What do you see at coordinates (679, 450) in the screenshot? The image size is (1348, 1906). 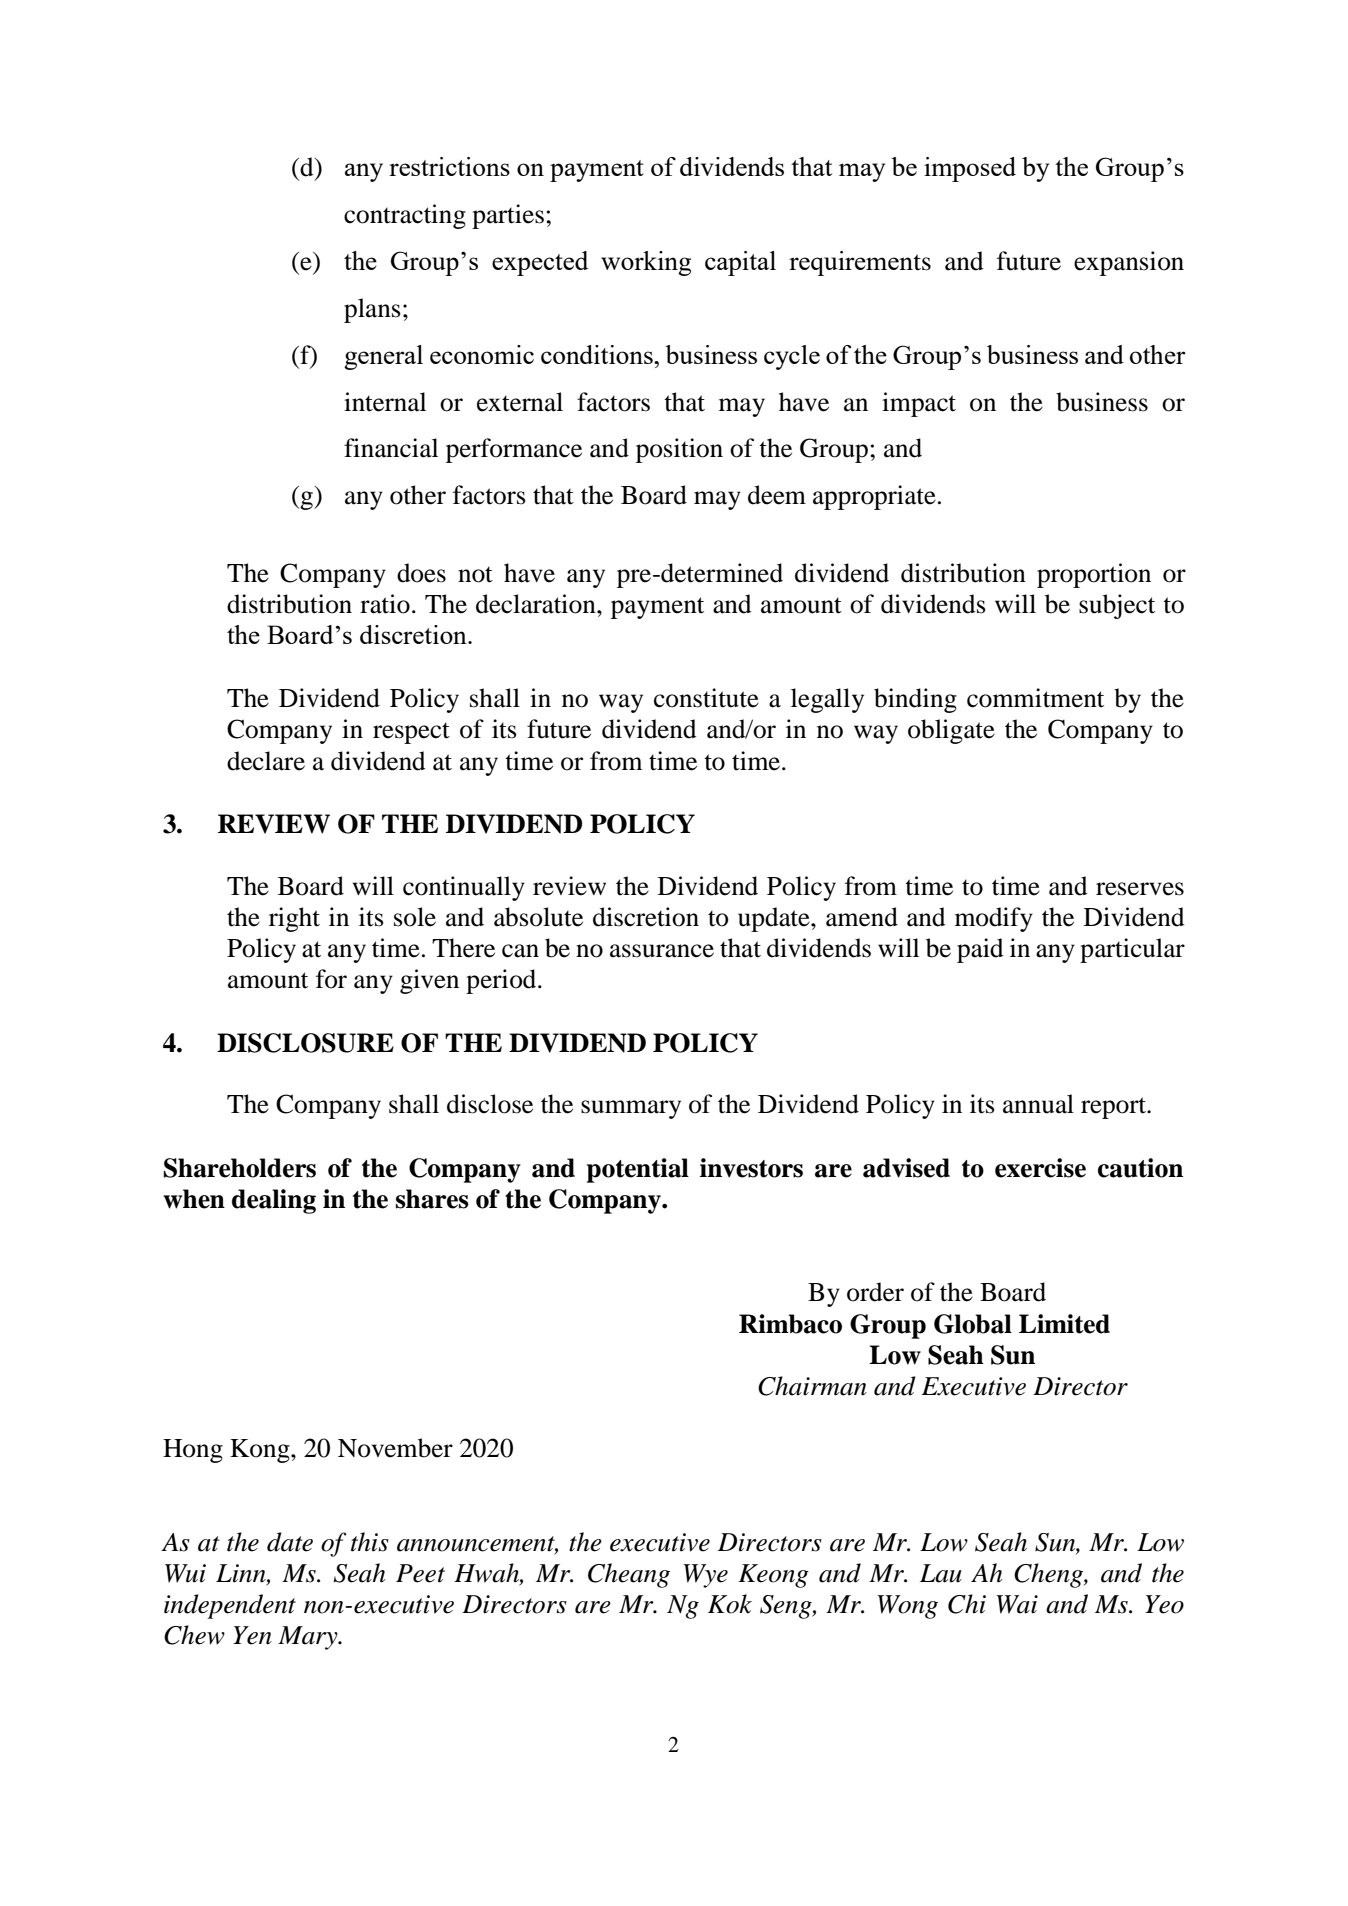 I see `position` at bounding box center [679, 450].
